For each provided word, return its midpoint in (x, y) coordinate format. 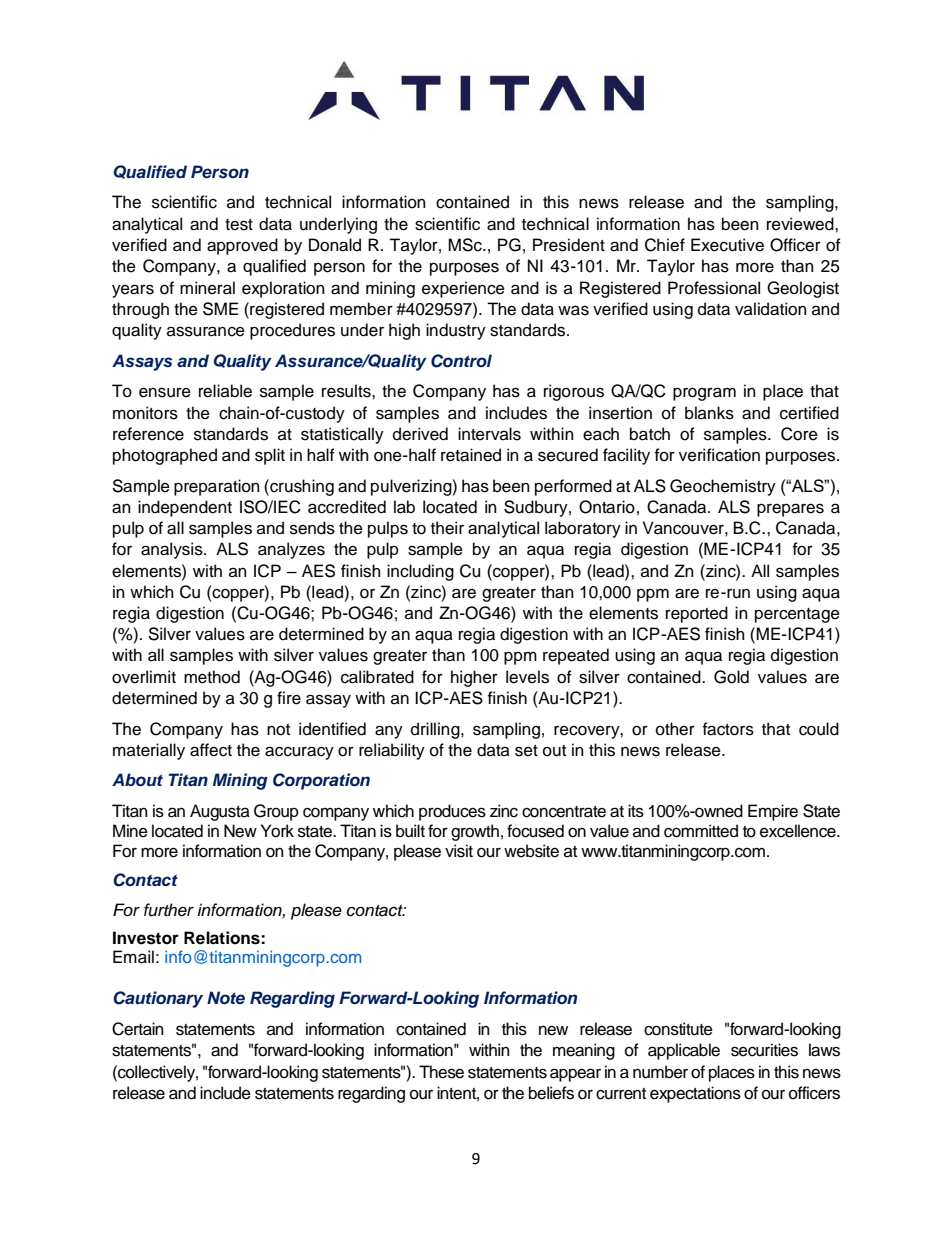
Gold (731, 677)
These (441, 1072)
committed (701, 831)
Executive (727, 245)
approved (242, 246)
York (277, 831)
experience (463, 289)
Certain (138, 1029)
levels (527, 677)
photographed (165, 456)
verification (719, 455)
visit (459, 851)
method (212, 677)
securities (764, 1050)
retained (471, 455)
